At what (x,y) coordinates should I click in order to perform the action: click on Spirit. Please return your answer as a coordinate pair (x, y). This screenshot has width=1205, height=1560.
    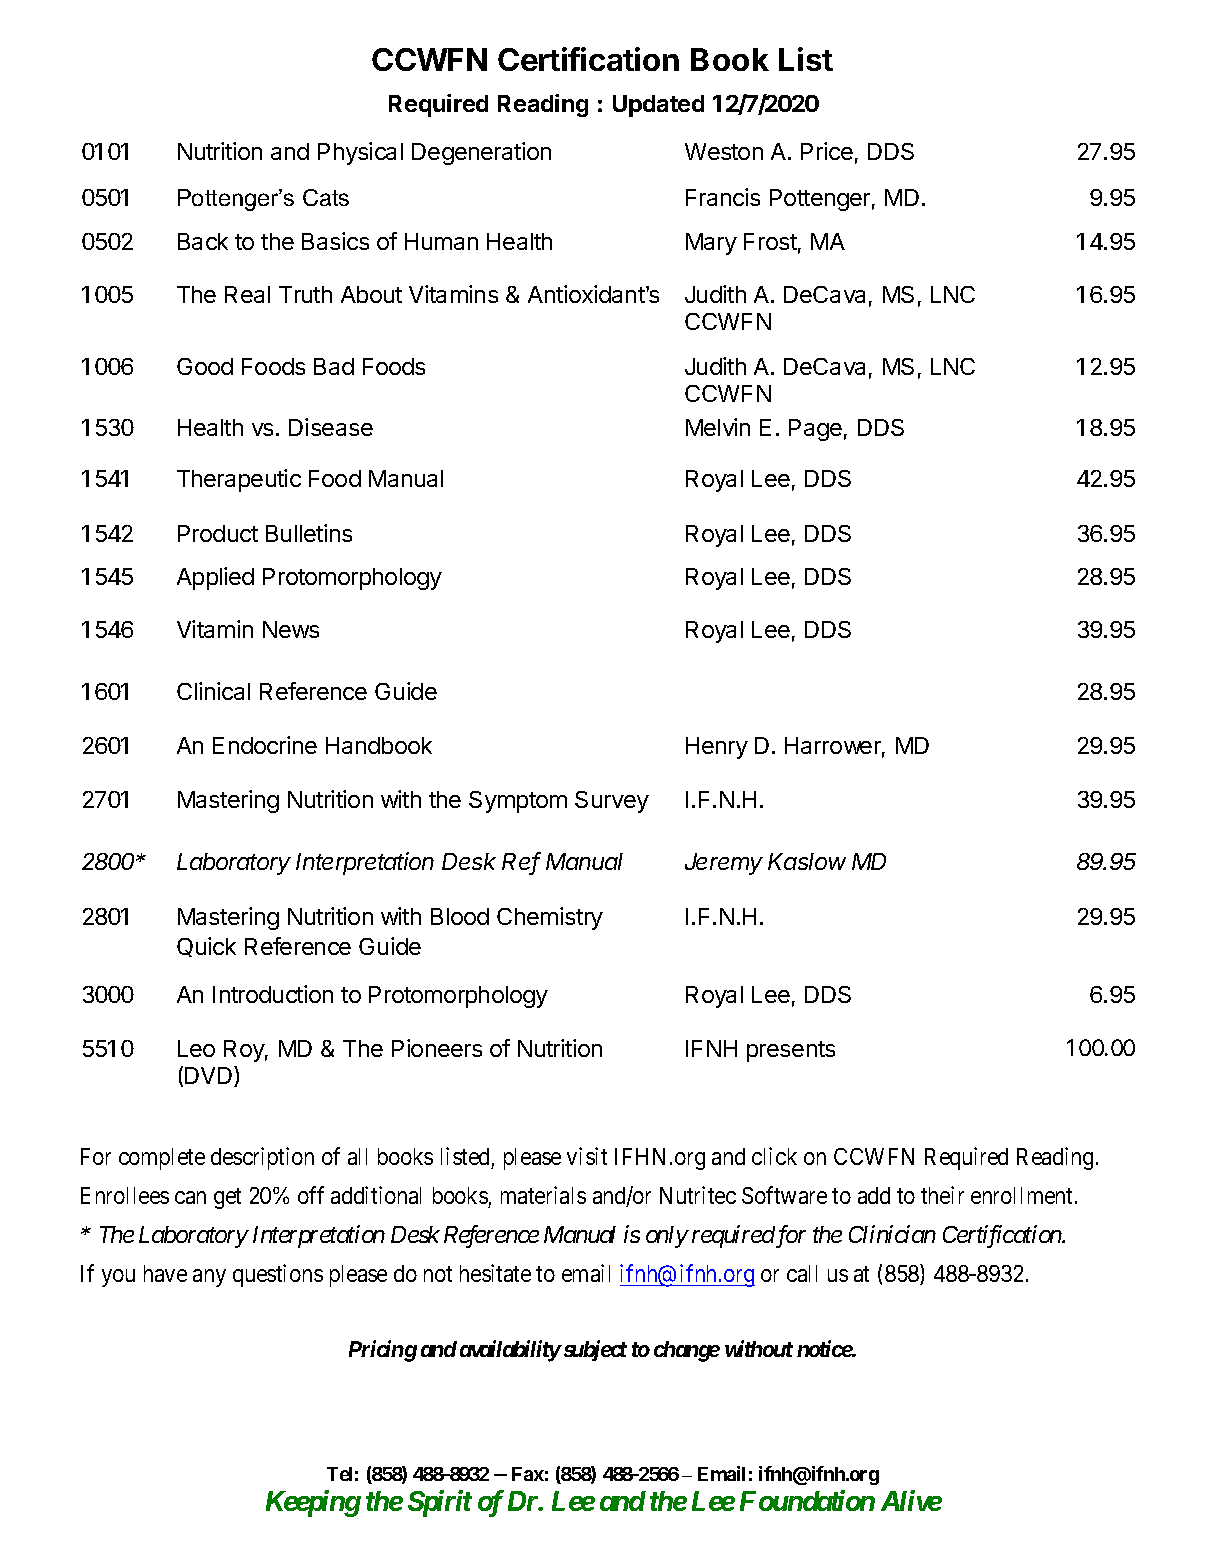
    Looking at the image, I should click on (440, 1503).
